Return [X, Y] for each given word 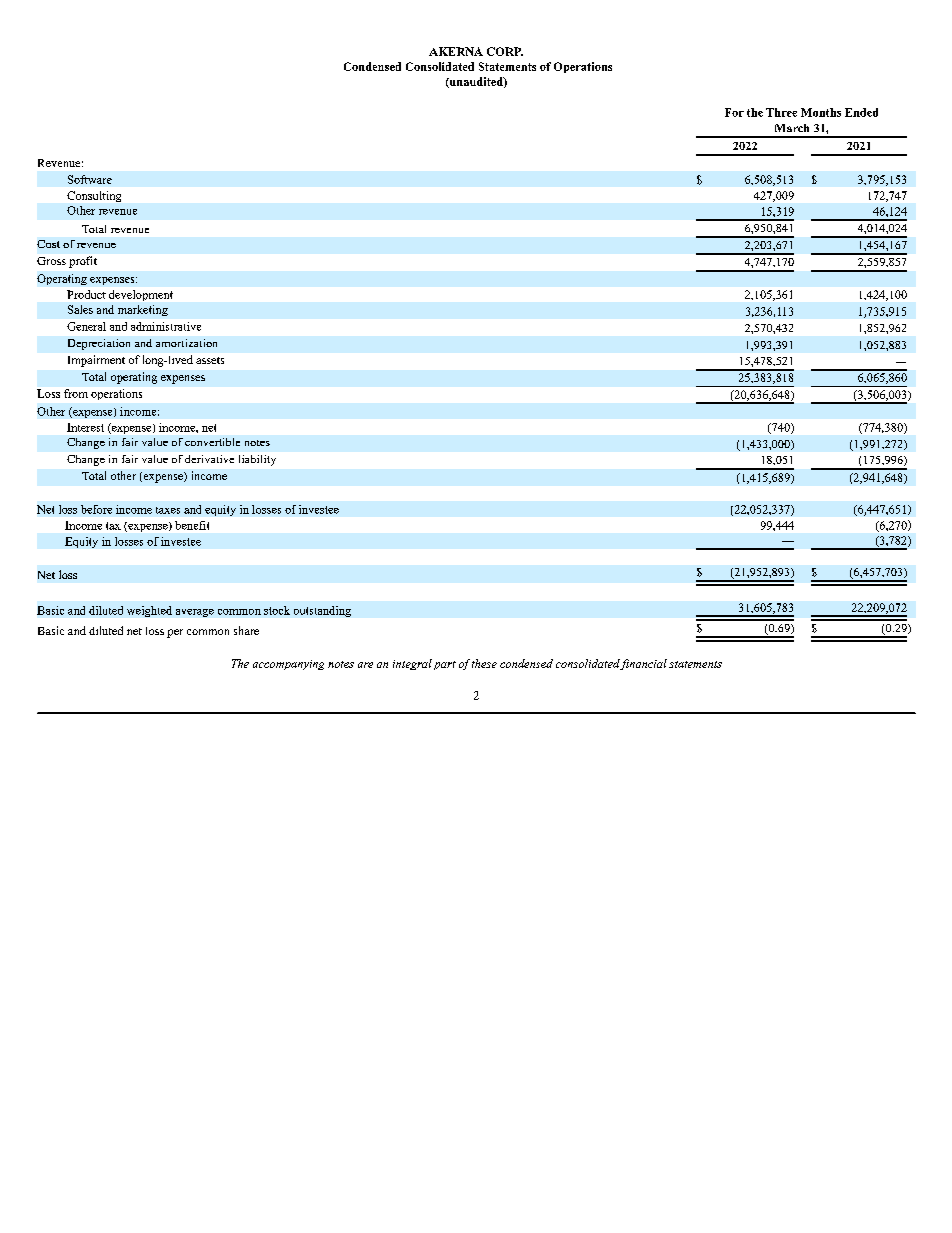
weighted [149, 611]
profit [83, 262]
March [792, 128]
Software [90, 179]
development [141, 295]
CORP [505, 51]
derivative [209, 459]
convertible [212, 442]
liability [257, 460]
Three [781, 112]
